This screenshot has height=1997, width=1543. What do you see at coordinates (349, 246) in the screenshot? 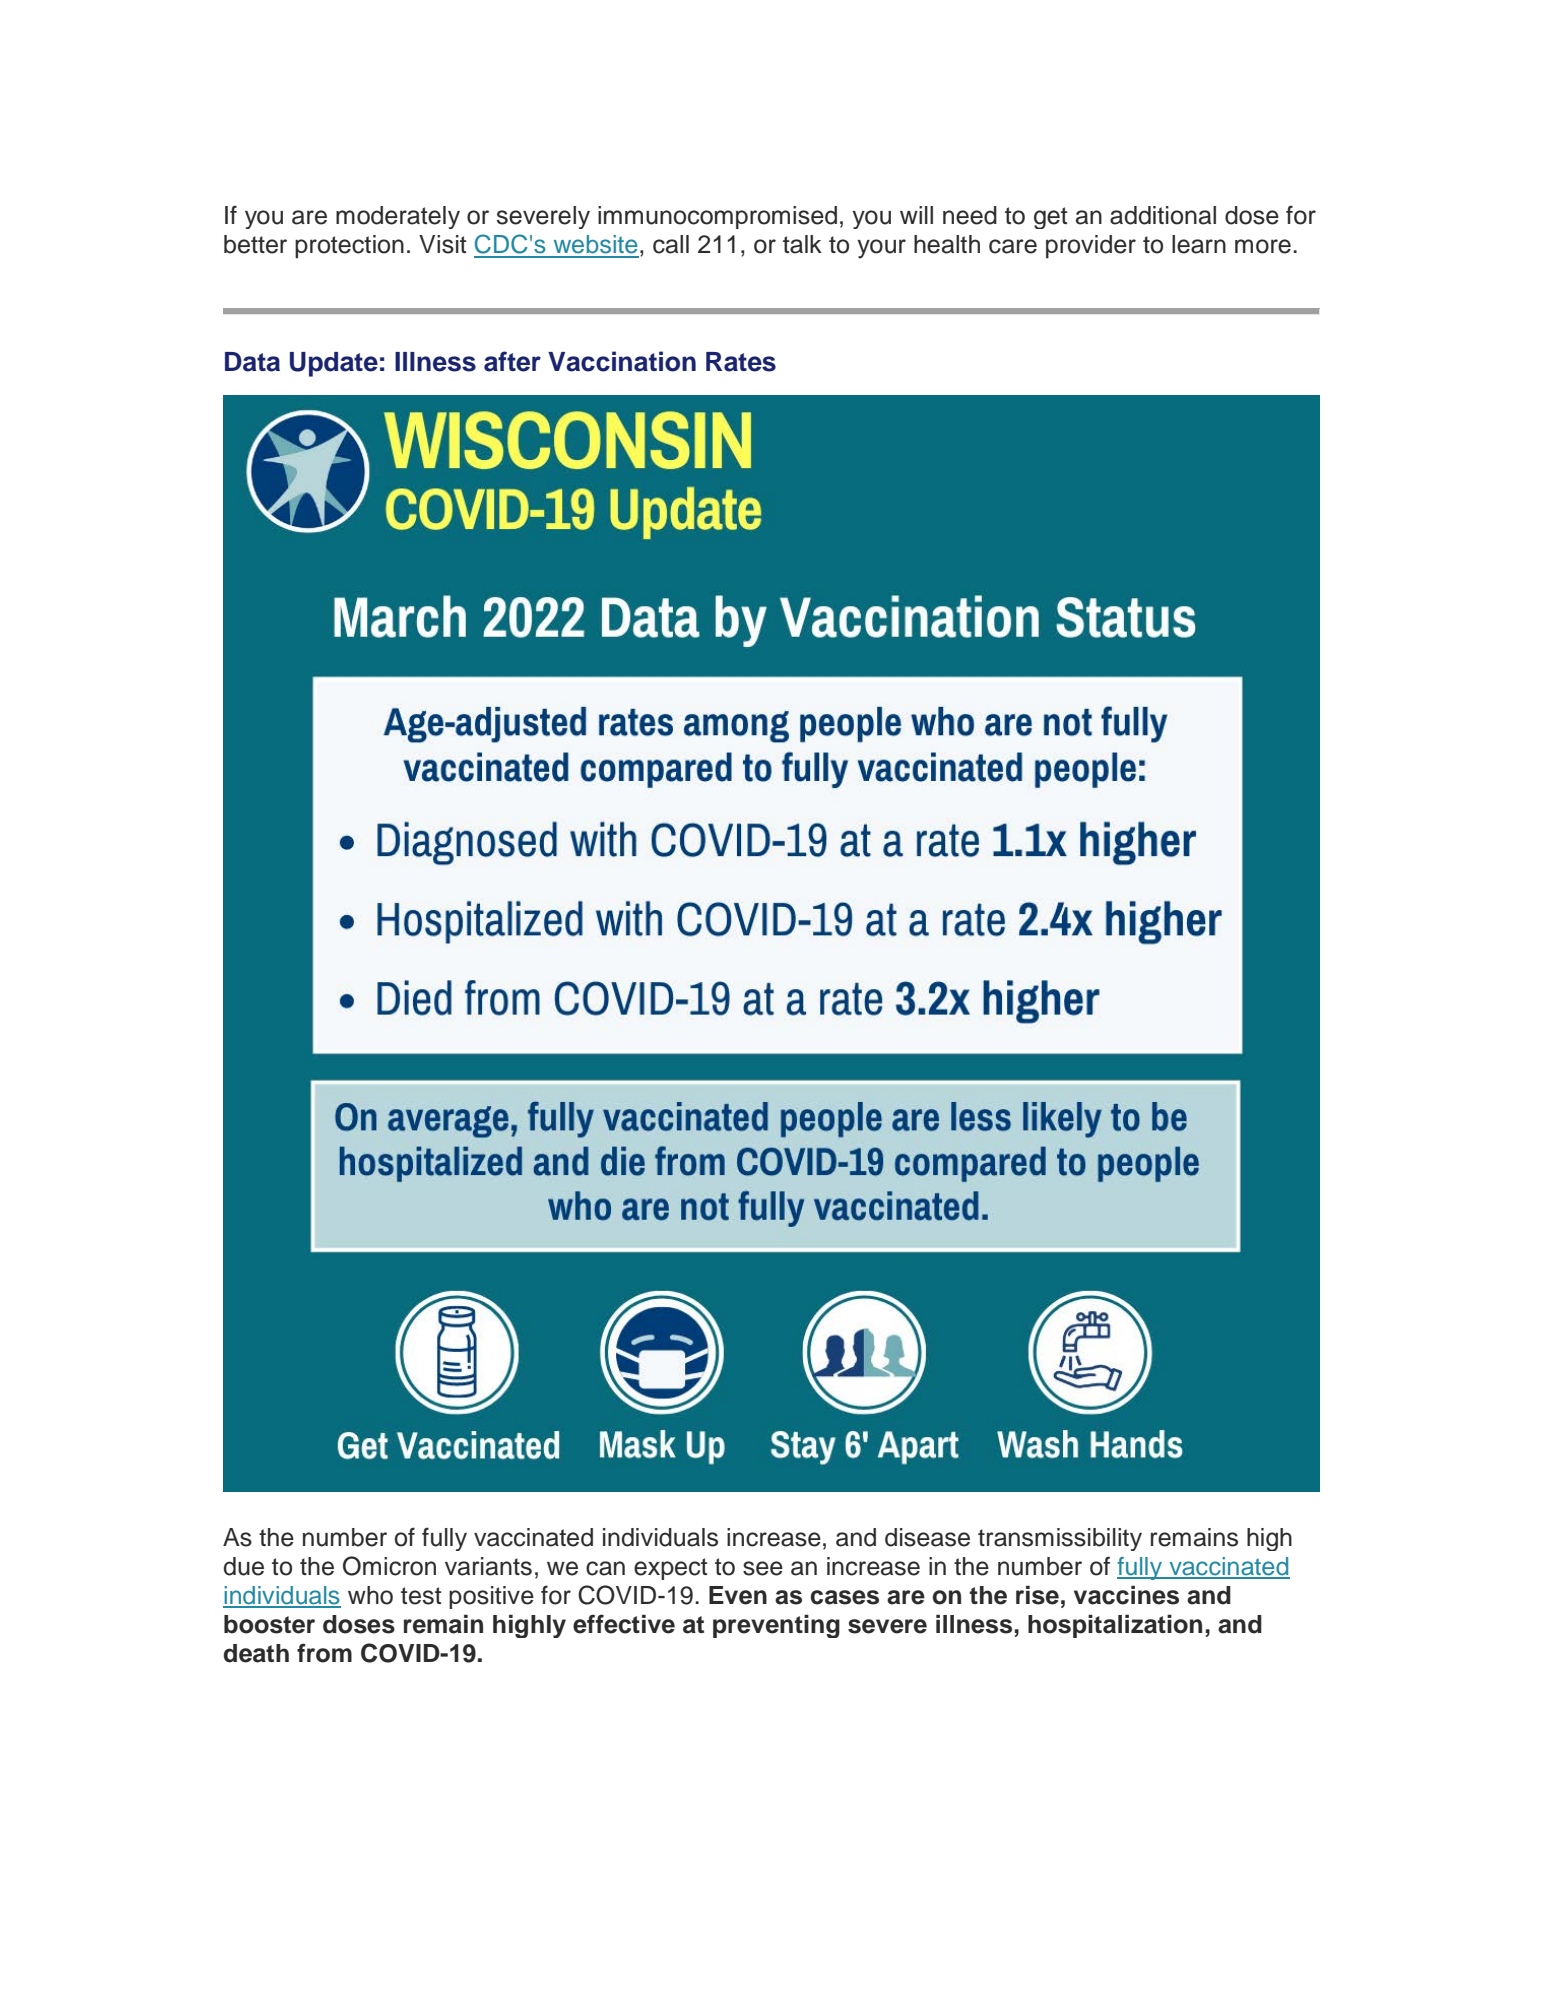
I see `protection` at bounding box center [349, 246].
